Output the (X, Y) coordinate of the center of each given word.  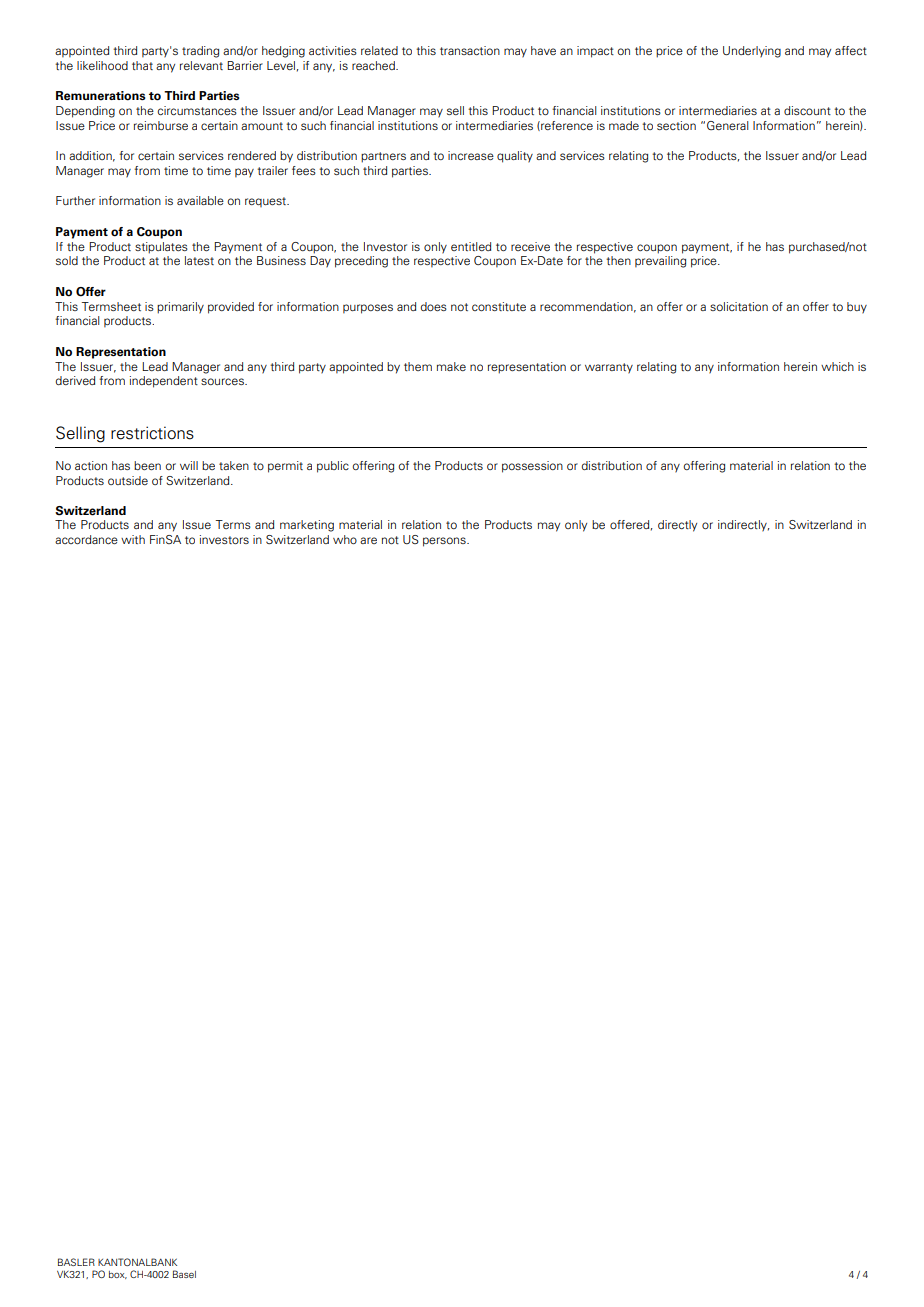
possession (532, 467)
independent (164, 382)
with (133, 539)
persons (445, 542)
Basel (184, 1274)
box (118, 1275)
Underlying (752, 52)
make (451, 366)
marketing (307, 526)
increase (471, 155)
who (345, 539)
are (368, 540)
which (837, 366)
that (142, 65)
